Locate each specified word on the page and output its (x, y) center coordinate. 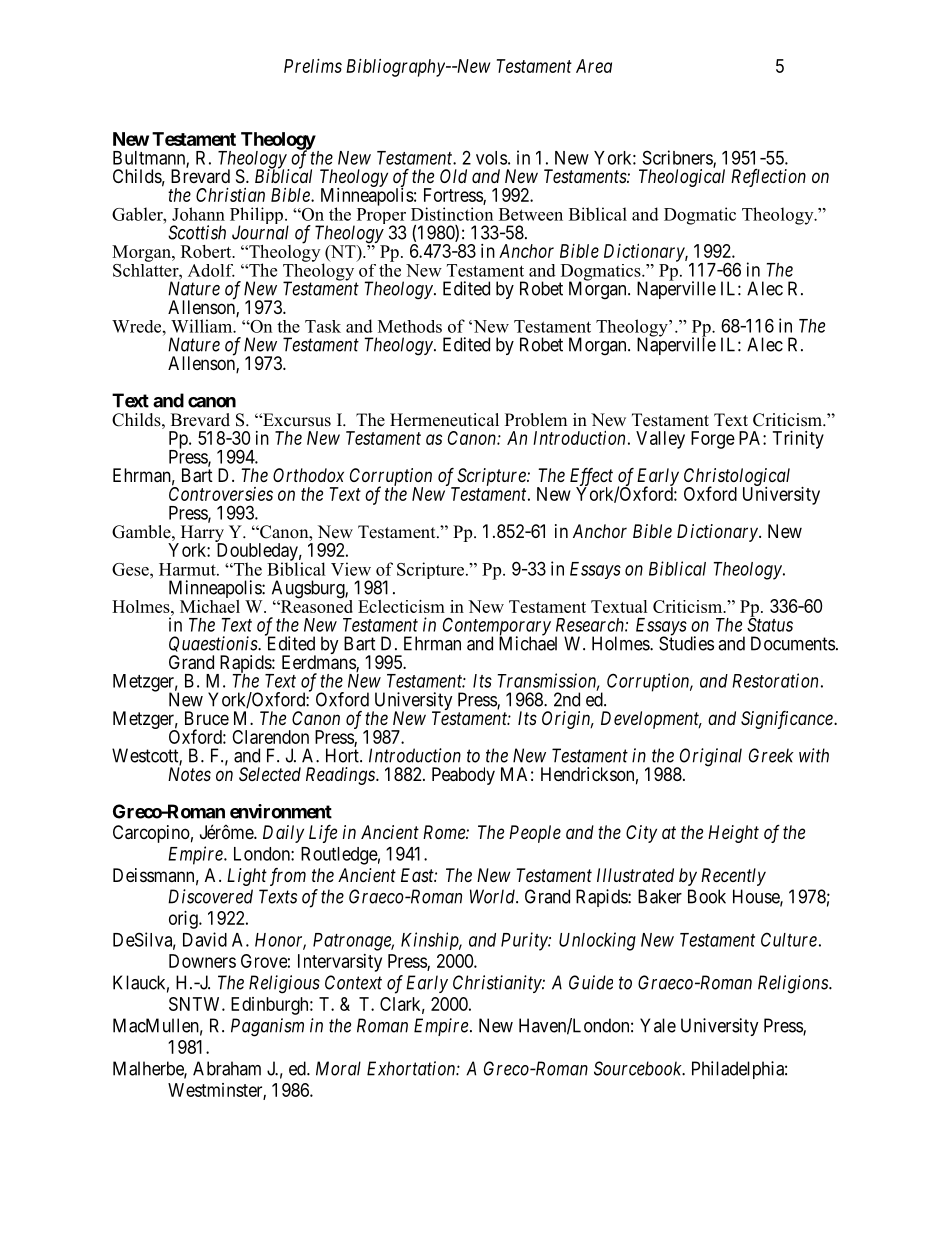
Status (770, 625)
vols (491, 158)
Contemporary (497, 627)
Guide (591, 982)
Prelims (313, 66)
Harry (202, 535)
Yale (658, 1025)
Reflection (768, 178)
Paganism (267, 1027)
